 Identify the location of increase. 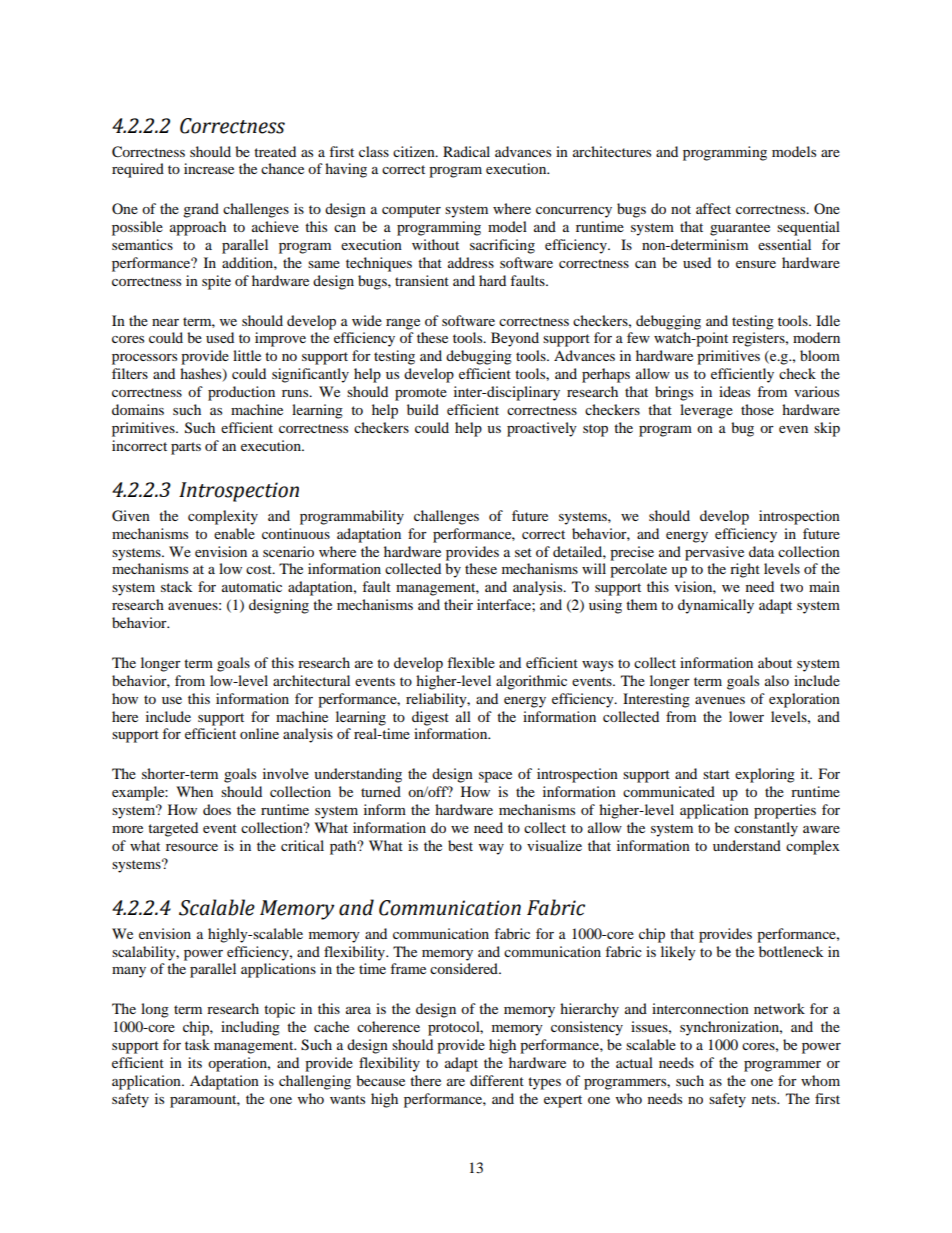
(209, 168).
